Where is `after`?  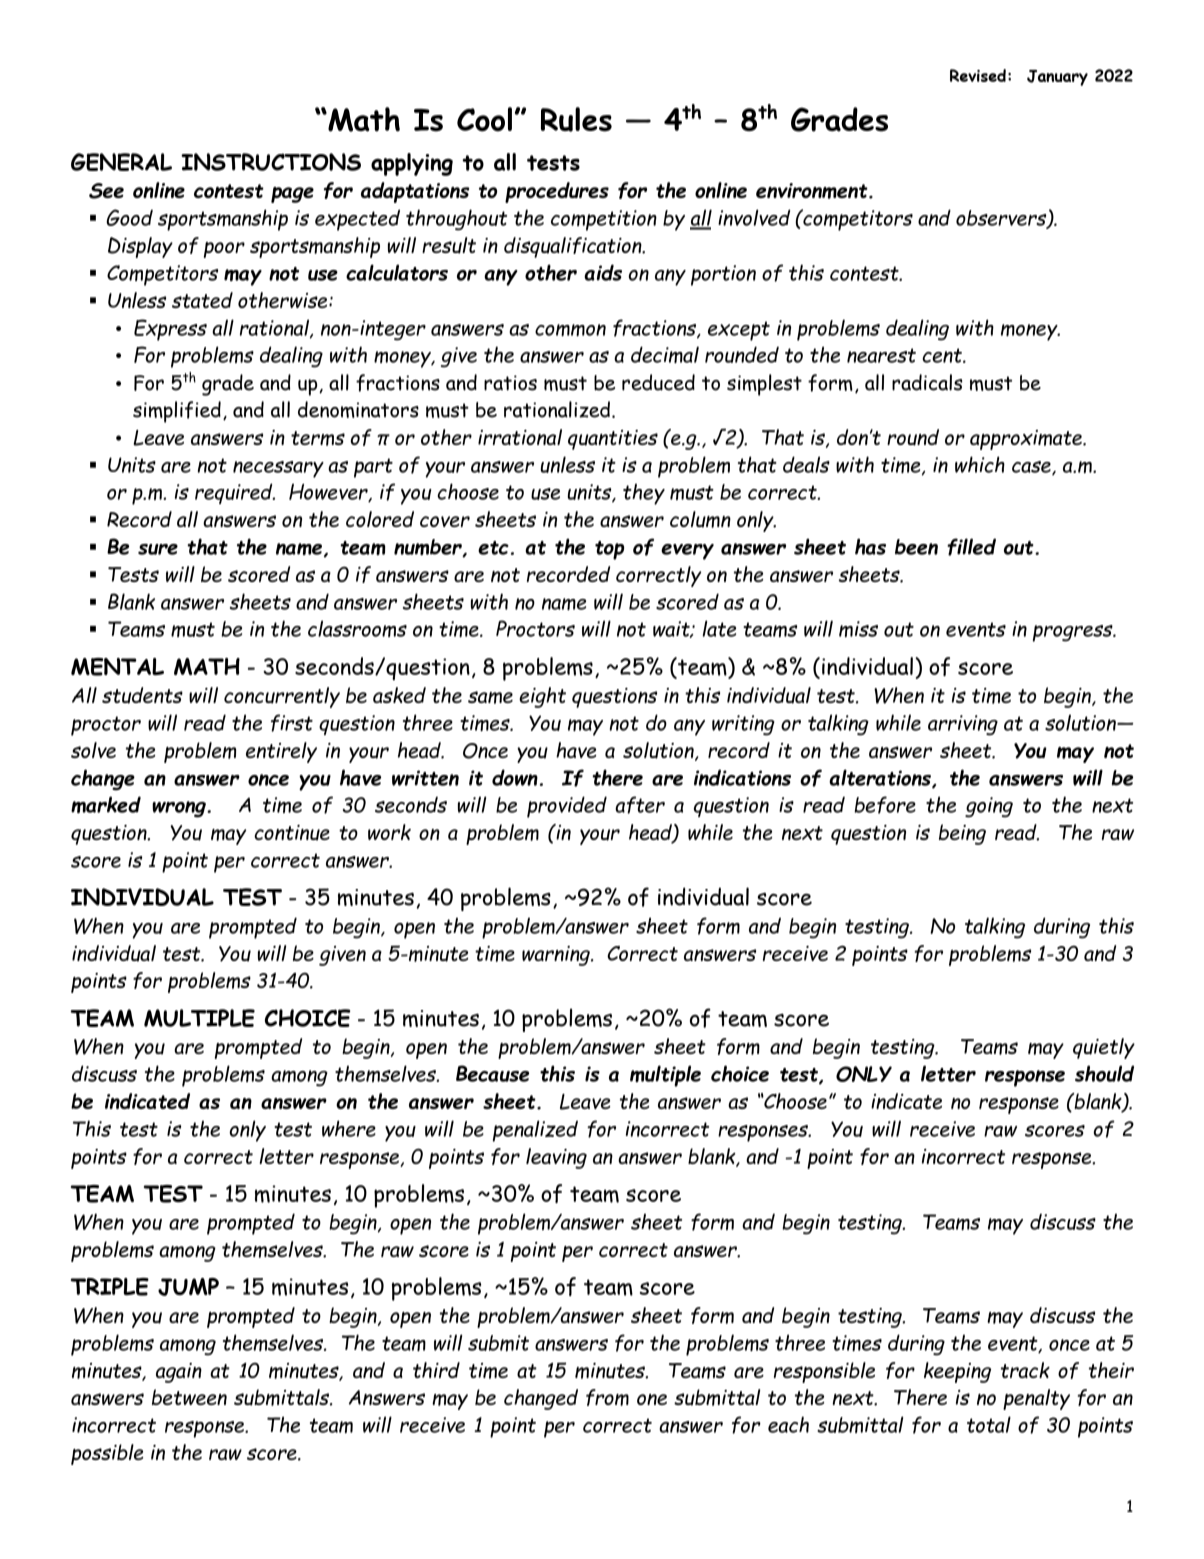
after is located at coordinates (640, 805).
